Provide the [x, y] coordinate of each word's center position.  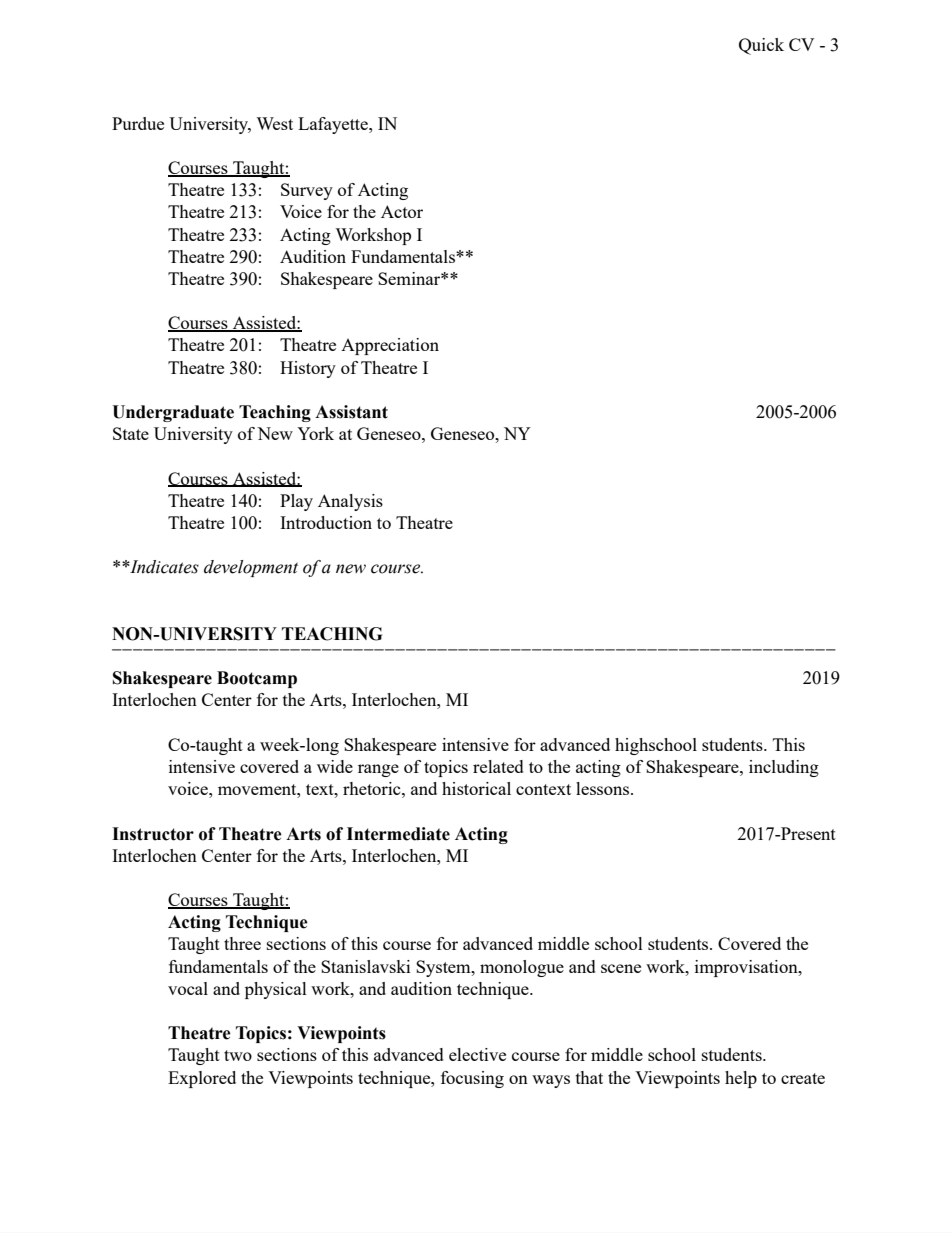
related [498, 766]
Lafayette [334, 125]
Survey [307, 191]
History [308, 369]
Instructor [153, 834]
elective [477, 1054]
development [251, 568]
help [741, 1079]
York [315, 433]
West [274, 123]
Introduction [326, 522]
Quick [761, 46]
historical [476, 788]
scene [621, 968]
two [238, 1055]
